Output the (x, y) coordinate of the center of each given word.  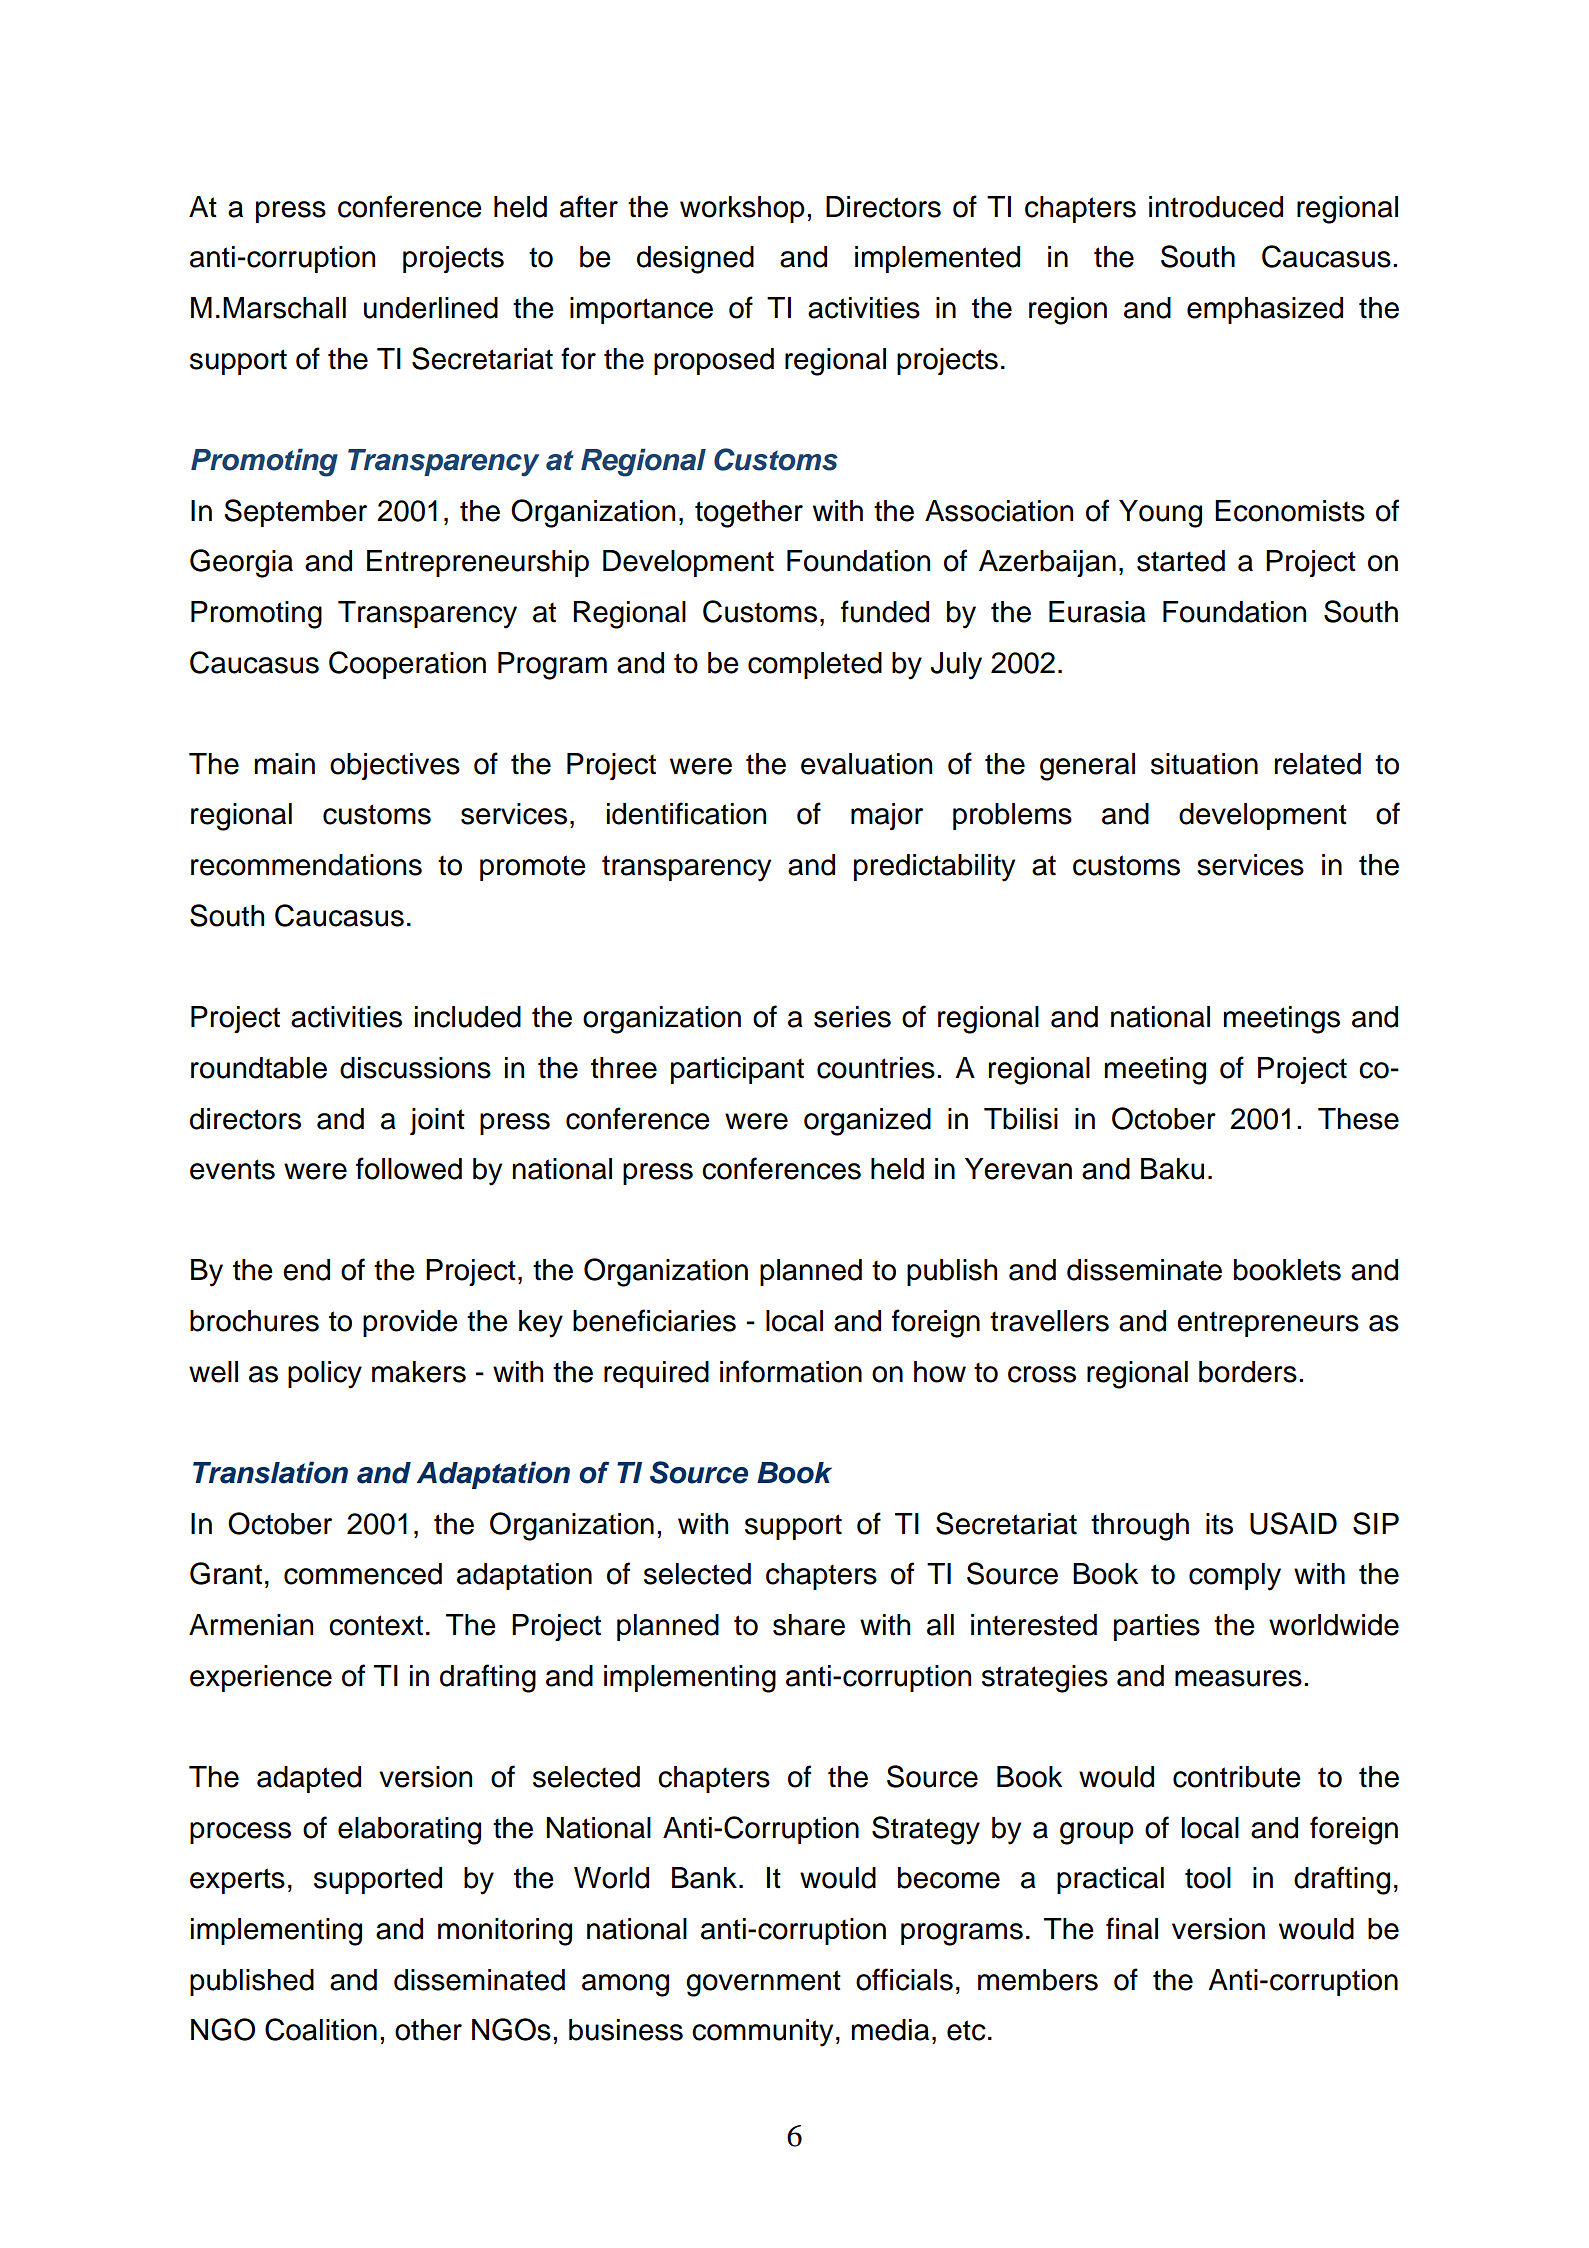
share (809, 1625)
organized (867, 1122)
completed (815, 665)
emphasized (1265, 310)
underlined (431, 308)
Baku (1172, 1169)
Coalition (321, 2029)
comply (1235, 1577)
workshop (742, 209)
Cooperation (407, 665)
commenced (363, 1574)
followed (409, 1168)
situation (1204, 764)
